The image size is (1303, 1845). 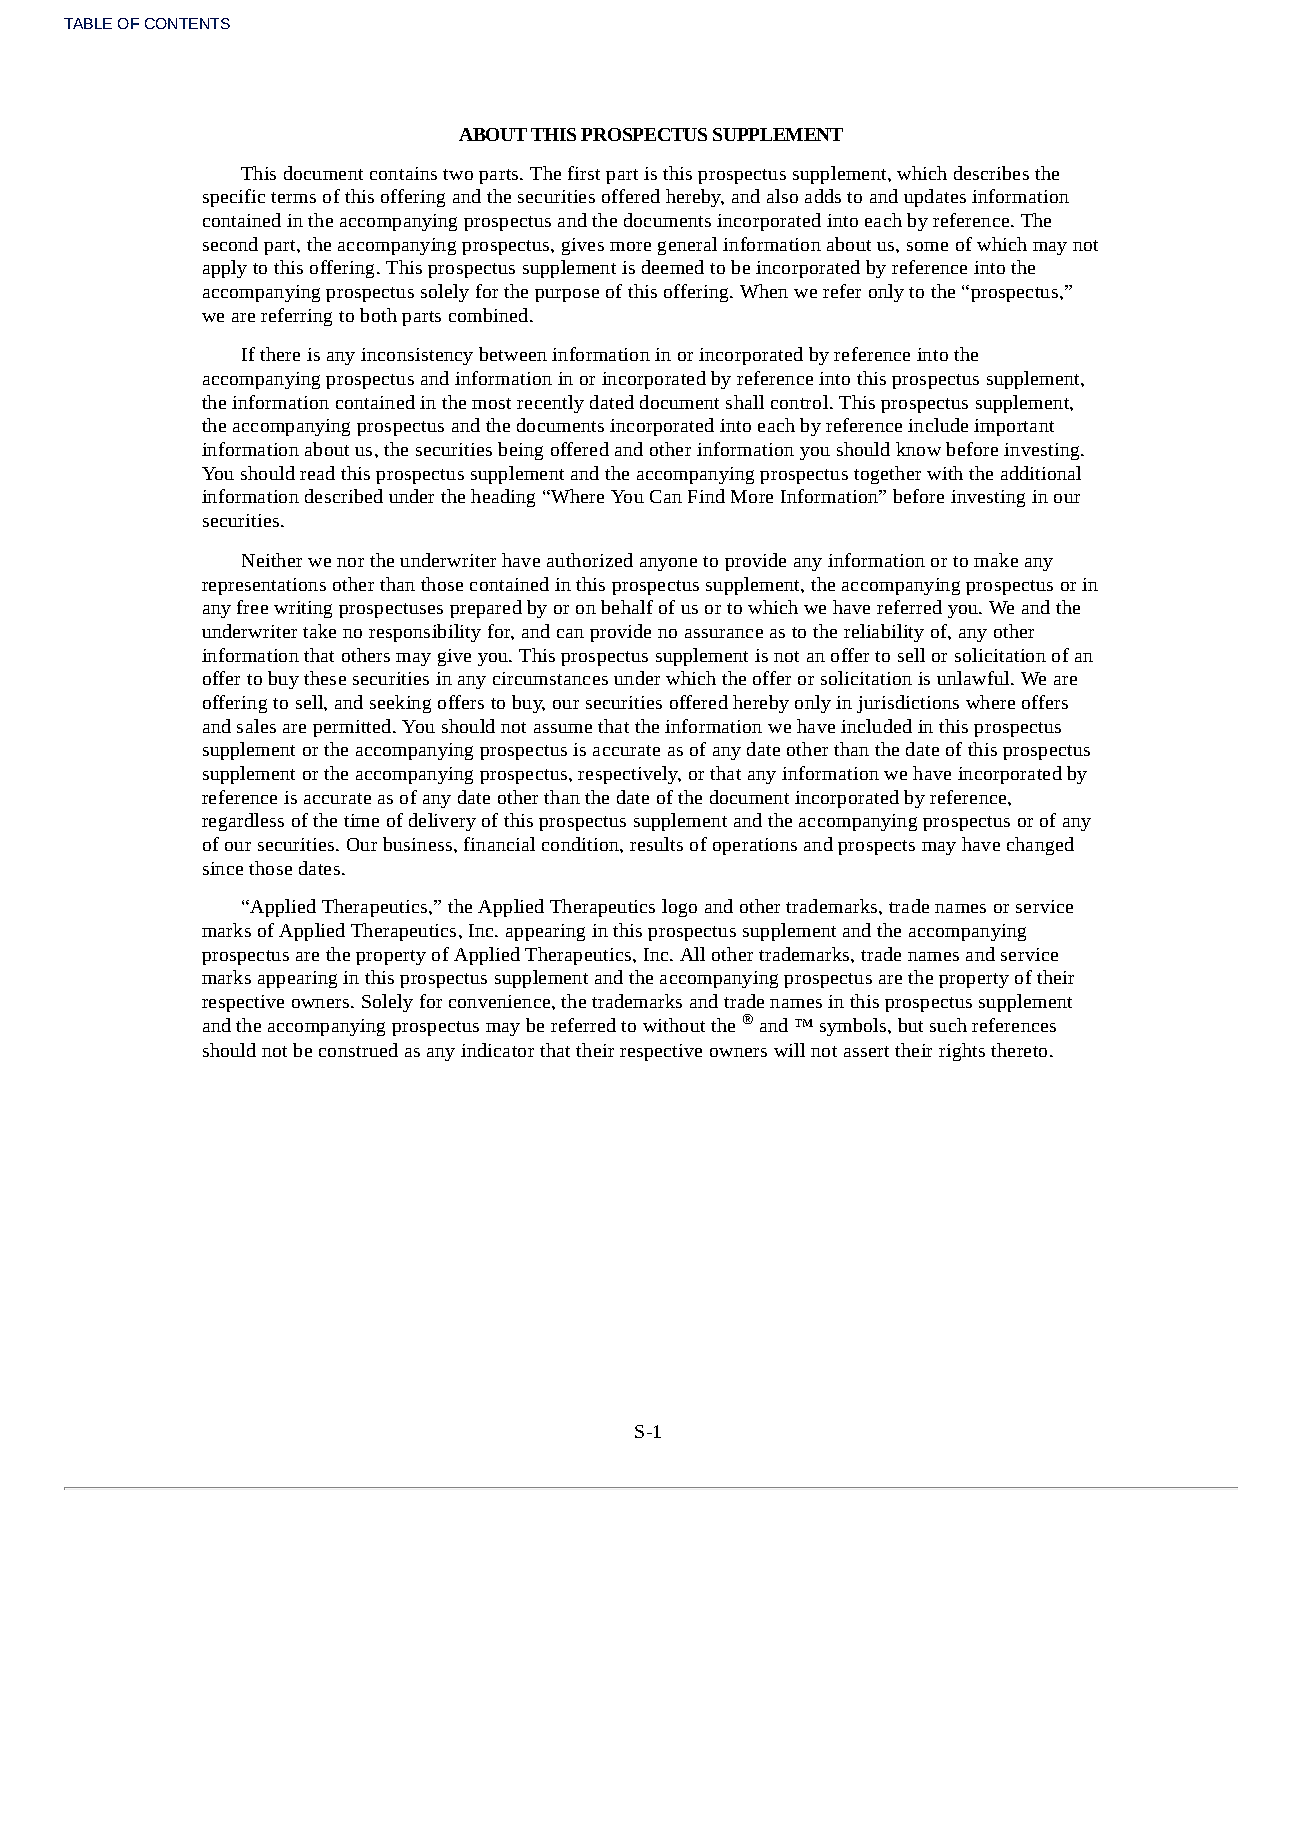 What do you see at coordinates (499, 1001) in the image?
I see `convenience` at bounding box center [499, 1001].
